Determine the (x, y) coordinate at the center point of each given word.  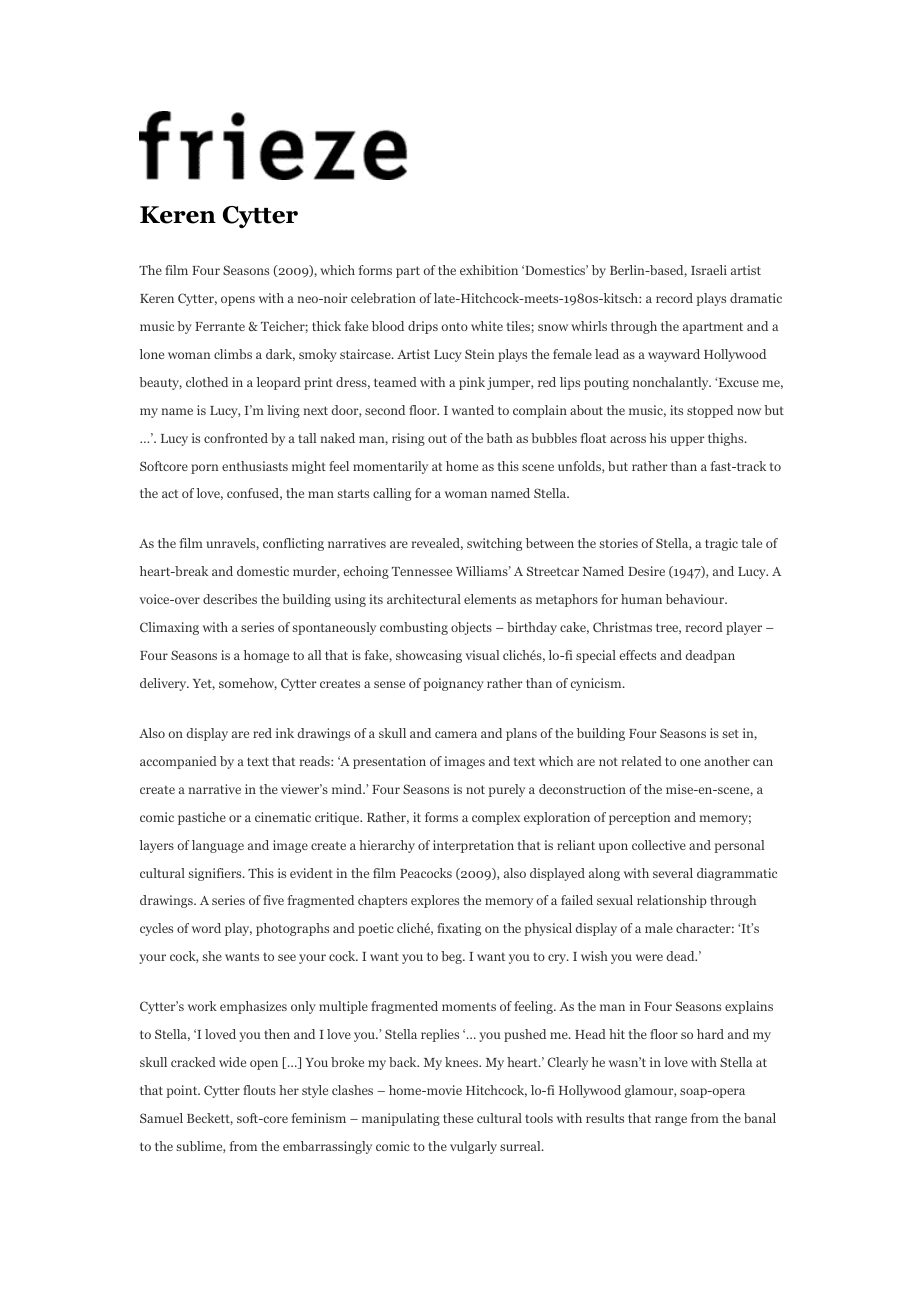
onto (454, 326)
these (458, 1118)
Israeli (709, 270)
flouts (259, 1090)
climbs (233, 354)
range (671, 1121)
